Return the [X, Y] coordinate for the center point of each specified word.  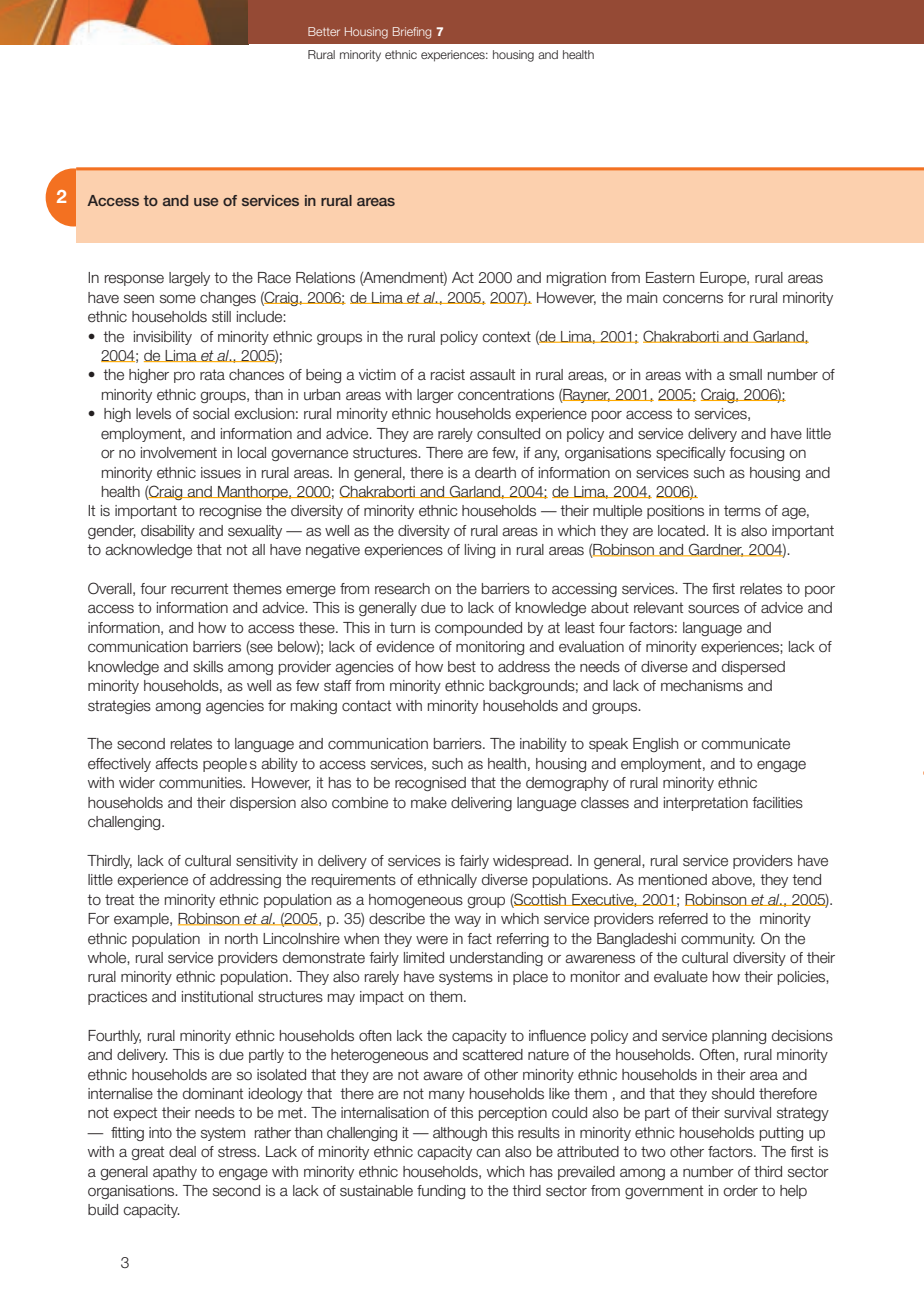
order [740, 1191]
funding [441, 1192]
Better [324, 31]
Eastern [670, 278]
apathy [175, 1173]
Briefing [412, 33]
